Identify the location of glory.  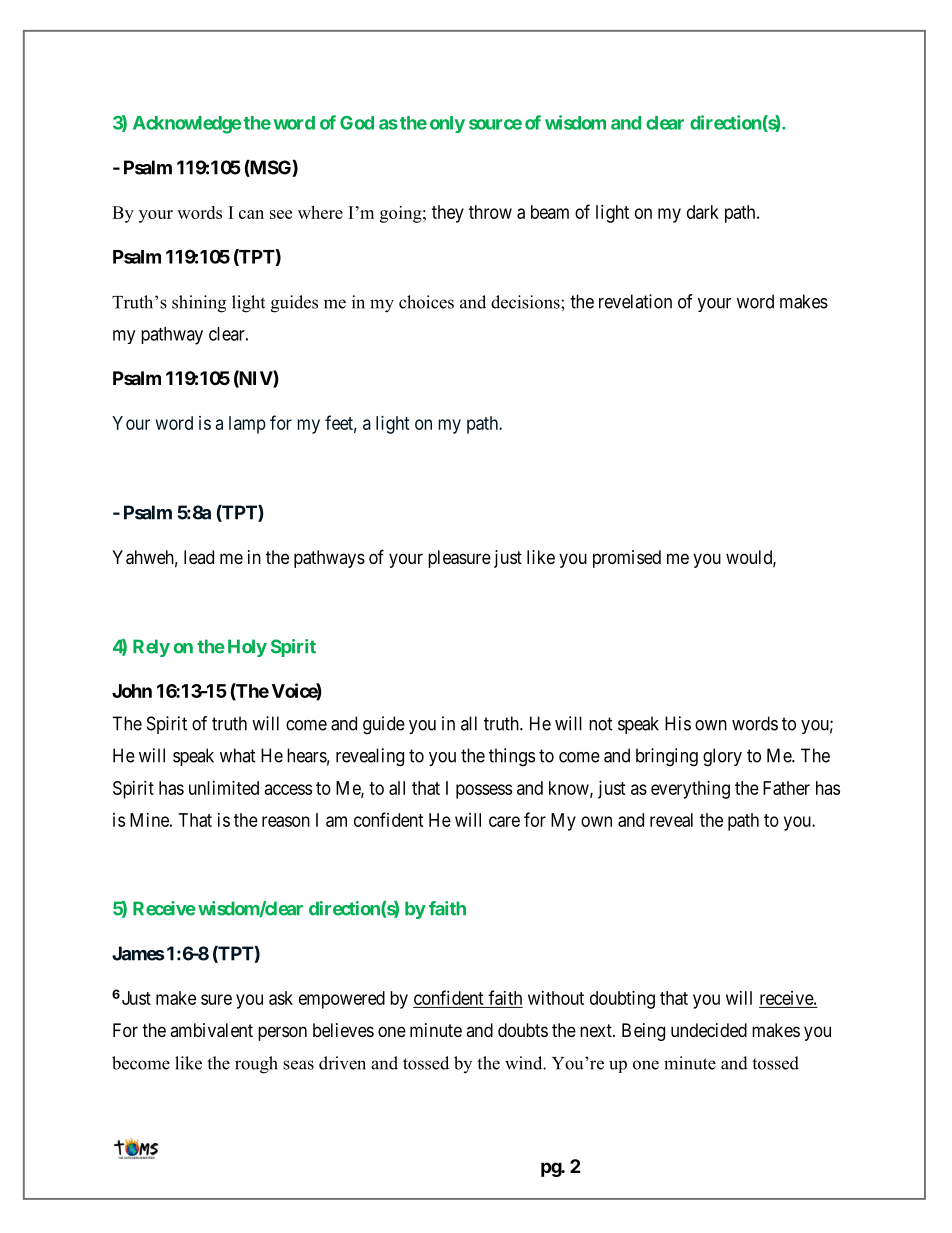
(722, 757).
